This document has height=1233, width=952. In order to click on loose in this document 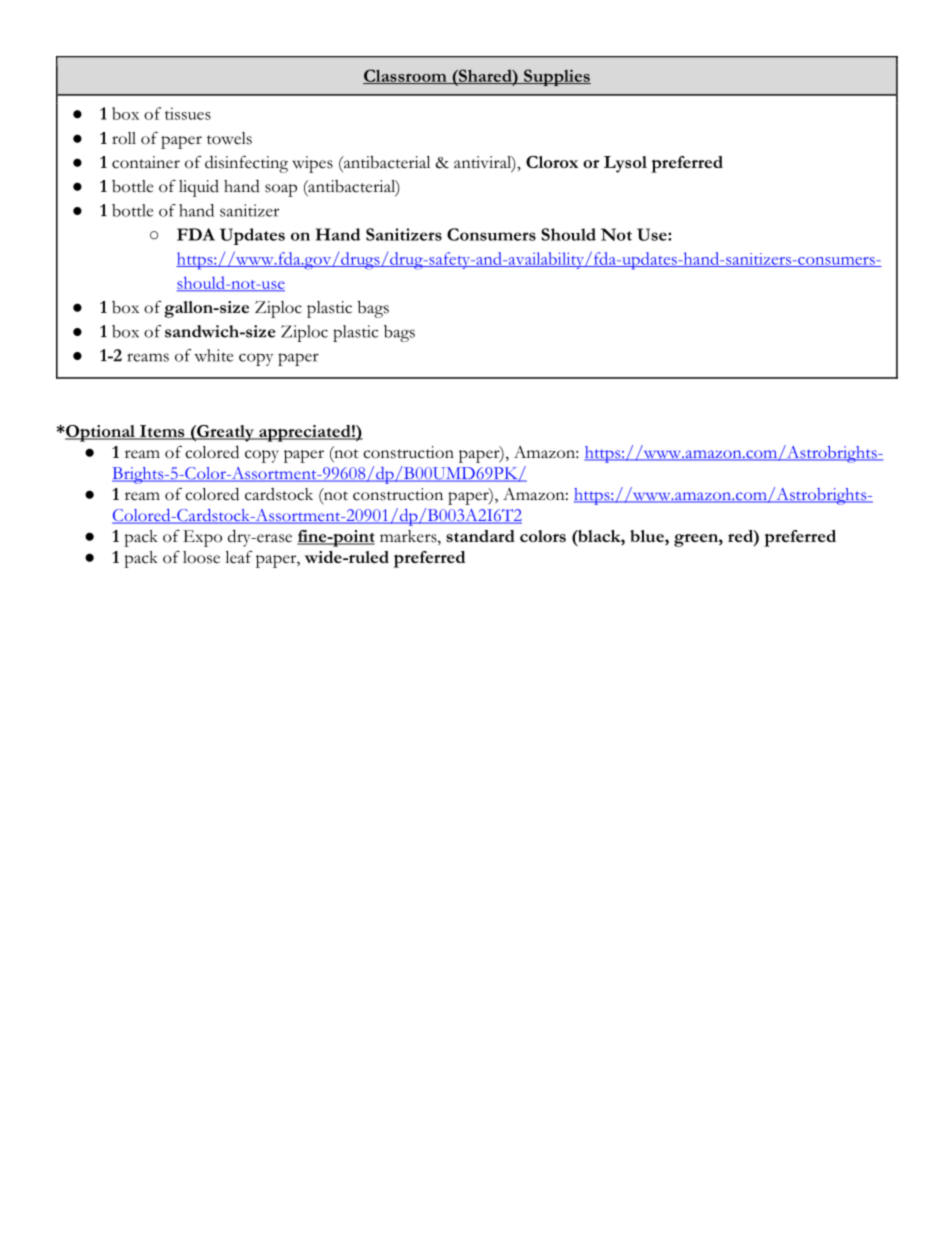, I will do `click(201, 557)`.
